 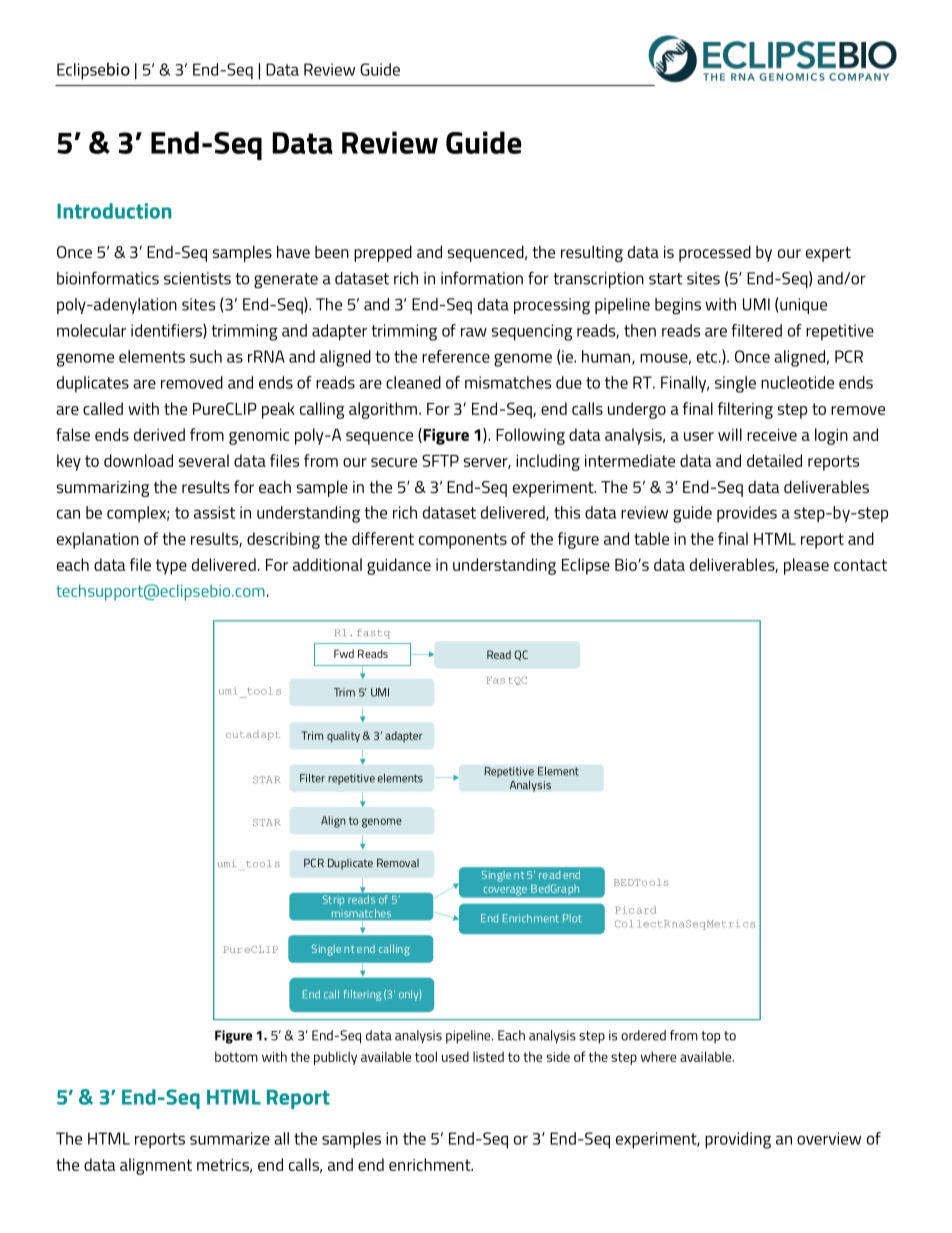 What do you see at coordinates (114, 211) in the document?
I see `Introduction` at bounding box center [114, 211].
